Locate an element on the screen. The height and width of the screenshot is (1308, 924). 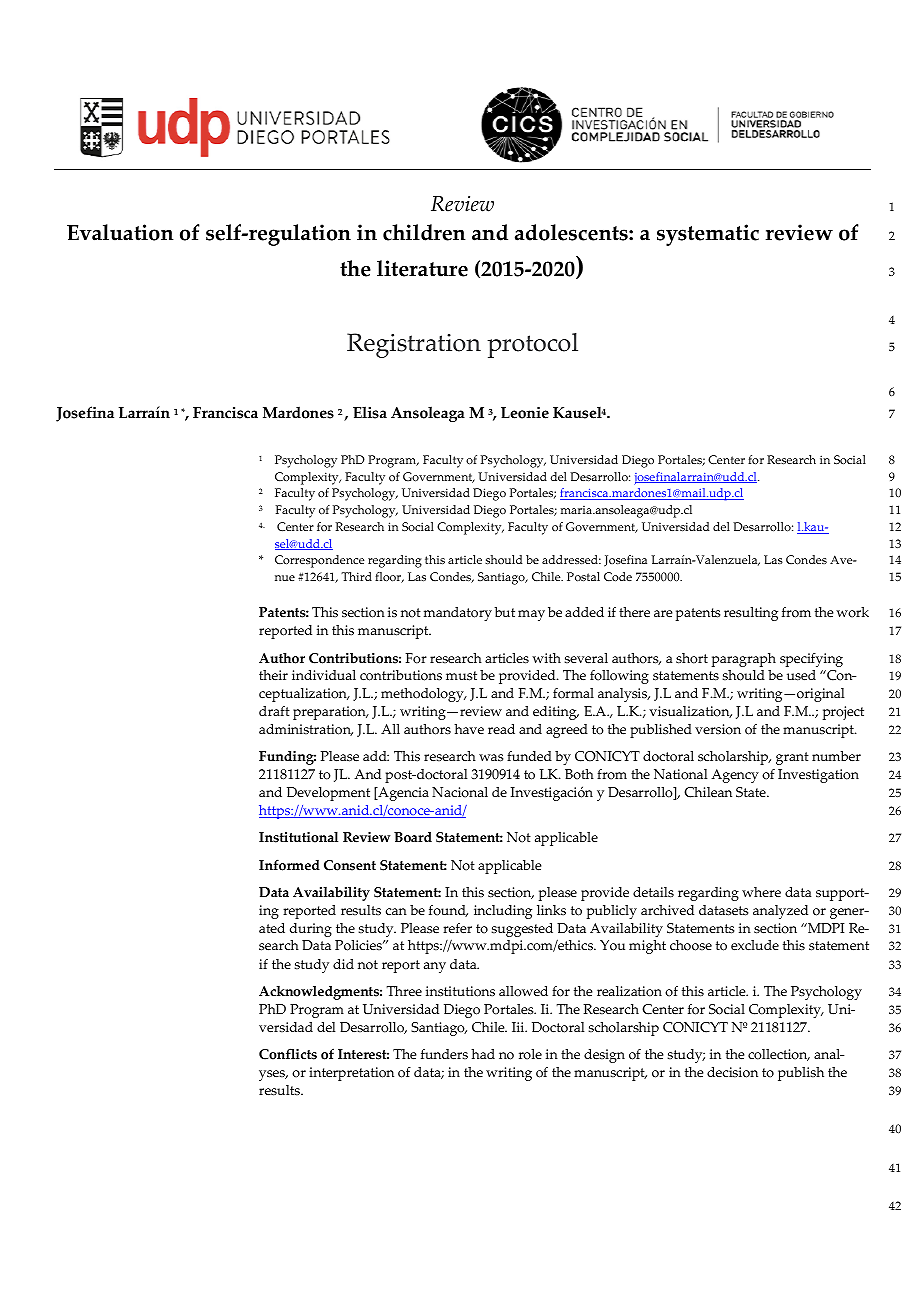
paragraph is located at coordinates (744, 660).
